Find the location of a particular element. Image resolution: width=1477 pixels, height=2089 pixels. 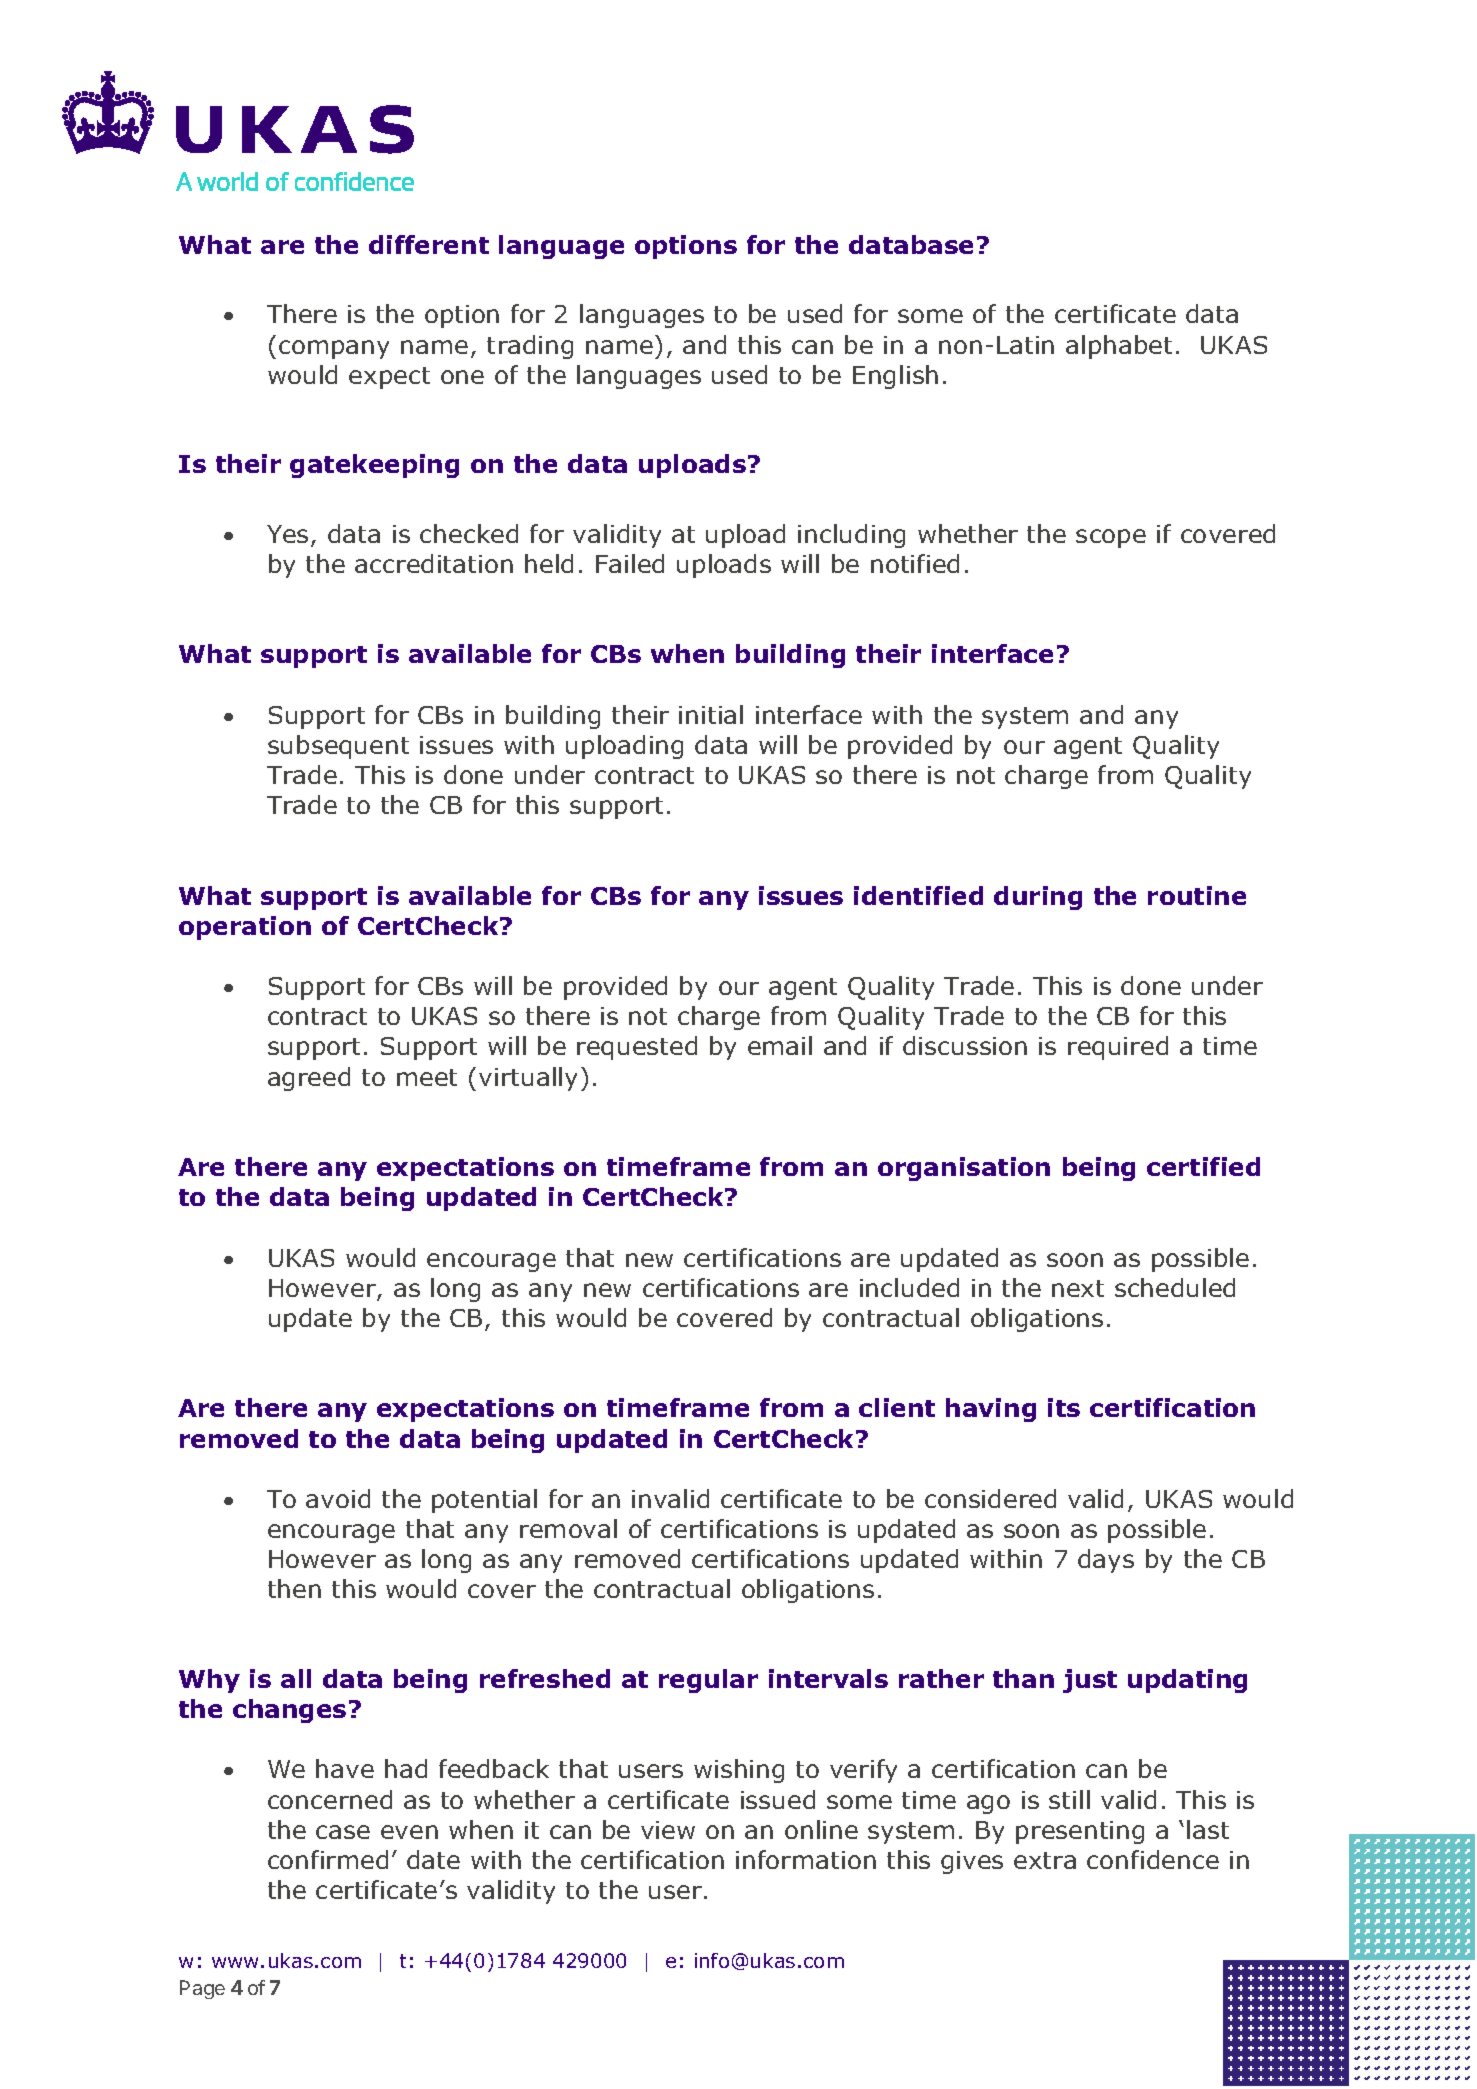

subsequent is located at coordinates (338, 747).
